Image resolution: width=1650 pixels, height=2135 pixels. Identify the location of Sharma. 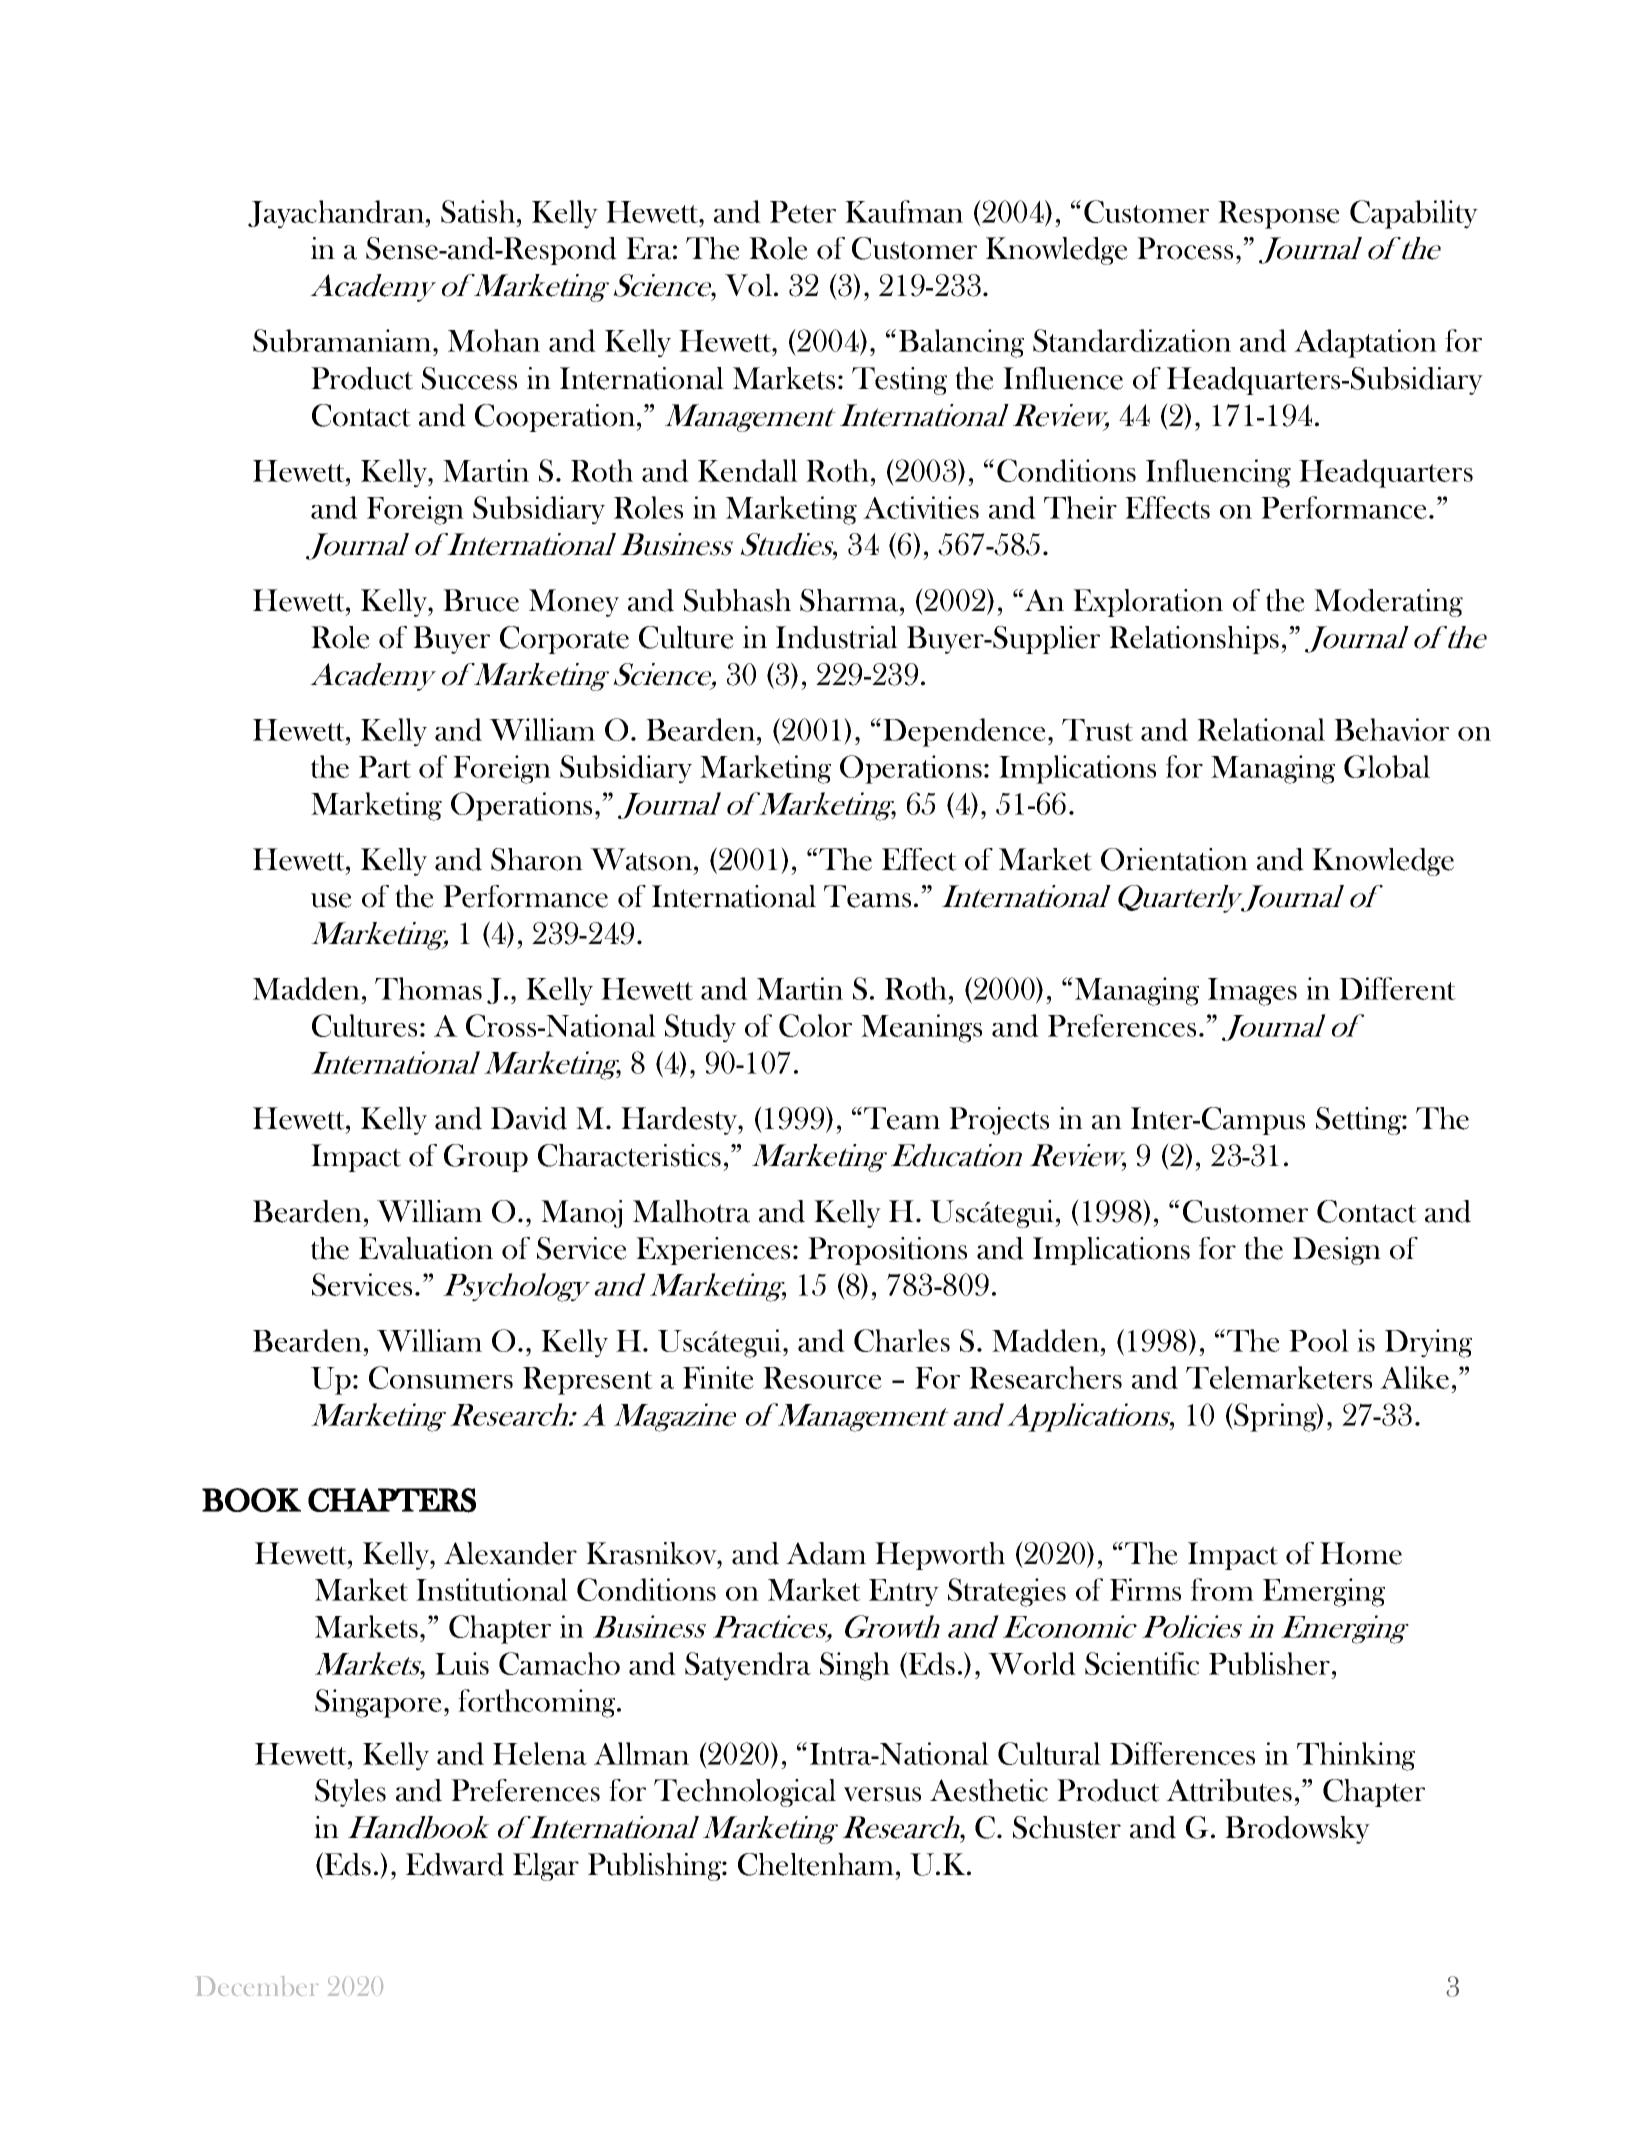
(850, 600).
